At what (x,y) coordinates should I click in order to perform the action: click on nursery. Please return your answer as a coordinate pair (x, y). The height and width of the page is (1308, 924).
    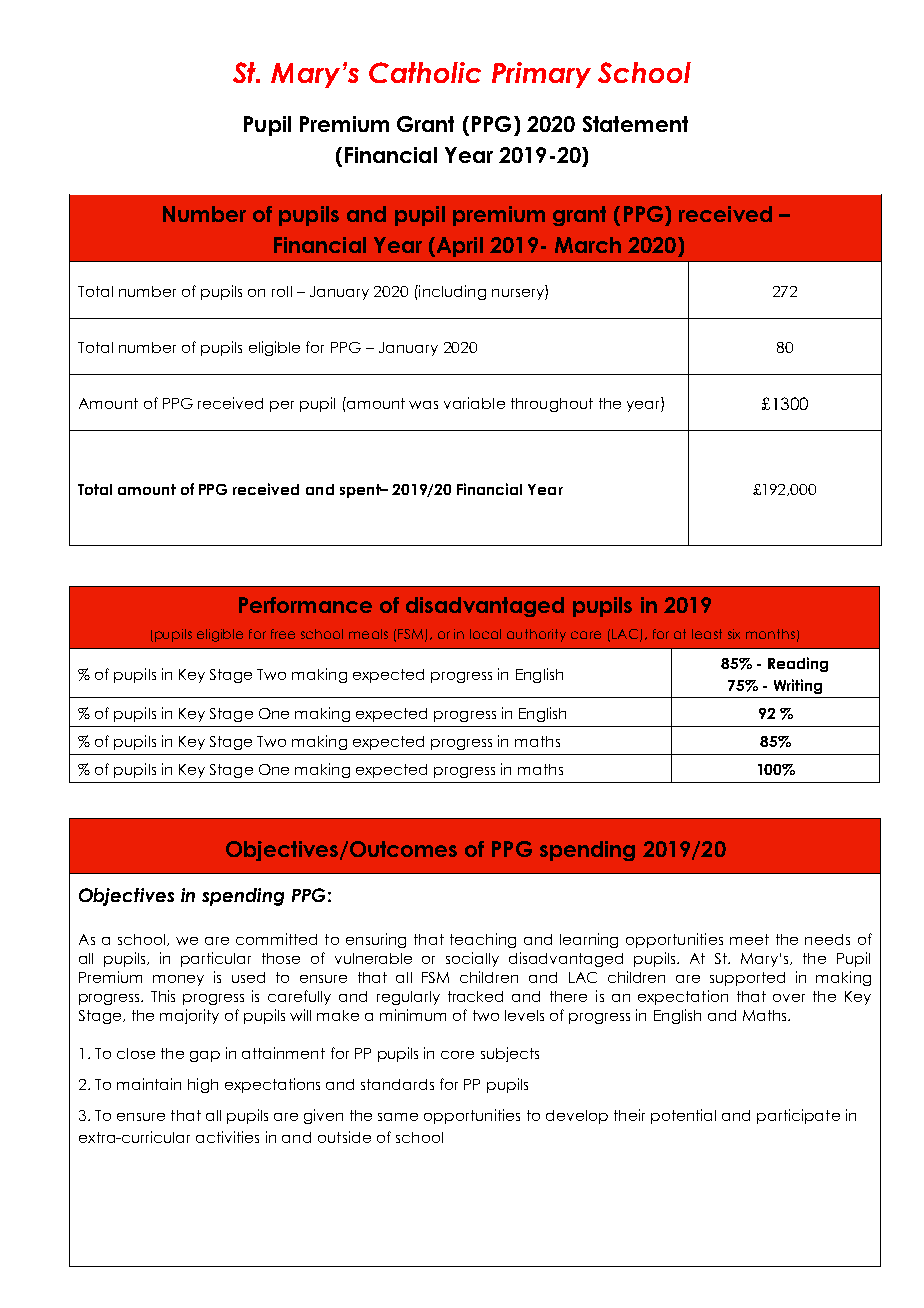
    Looking at the image, I should click on (519, 294).
